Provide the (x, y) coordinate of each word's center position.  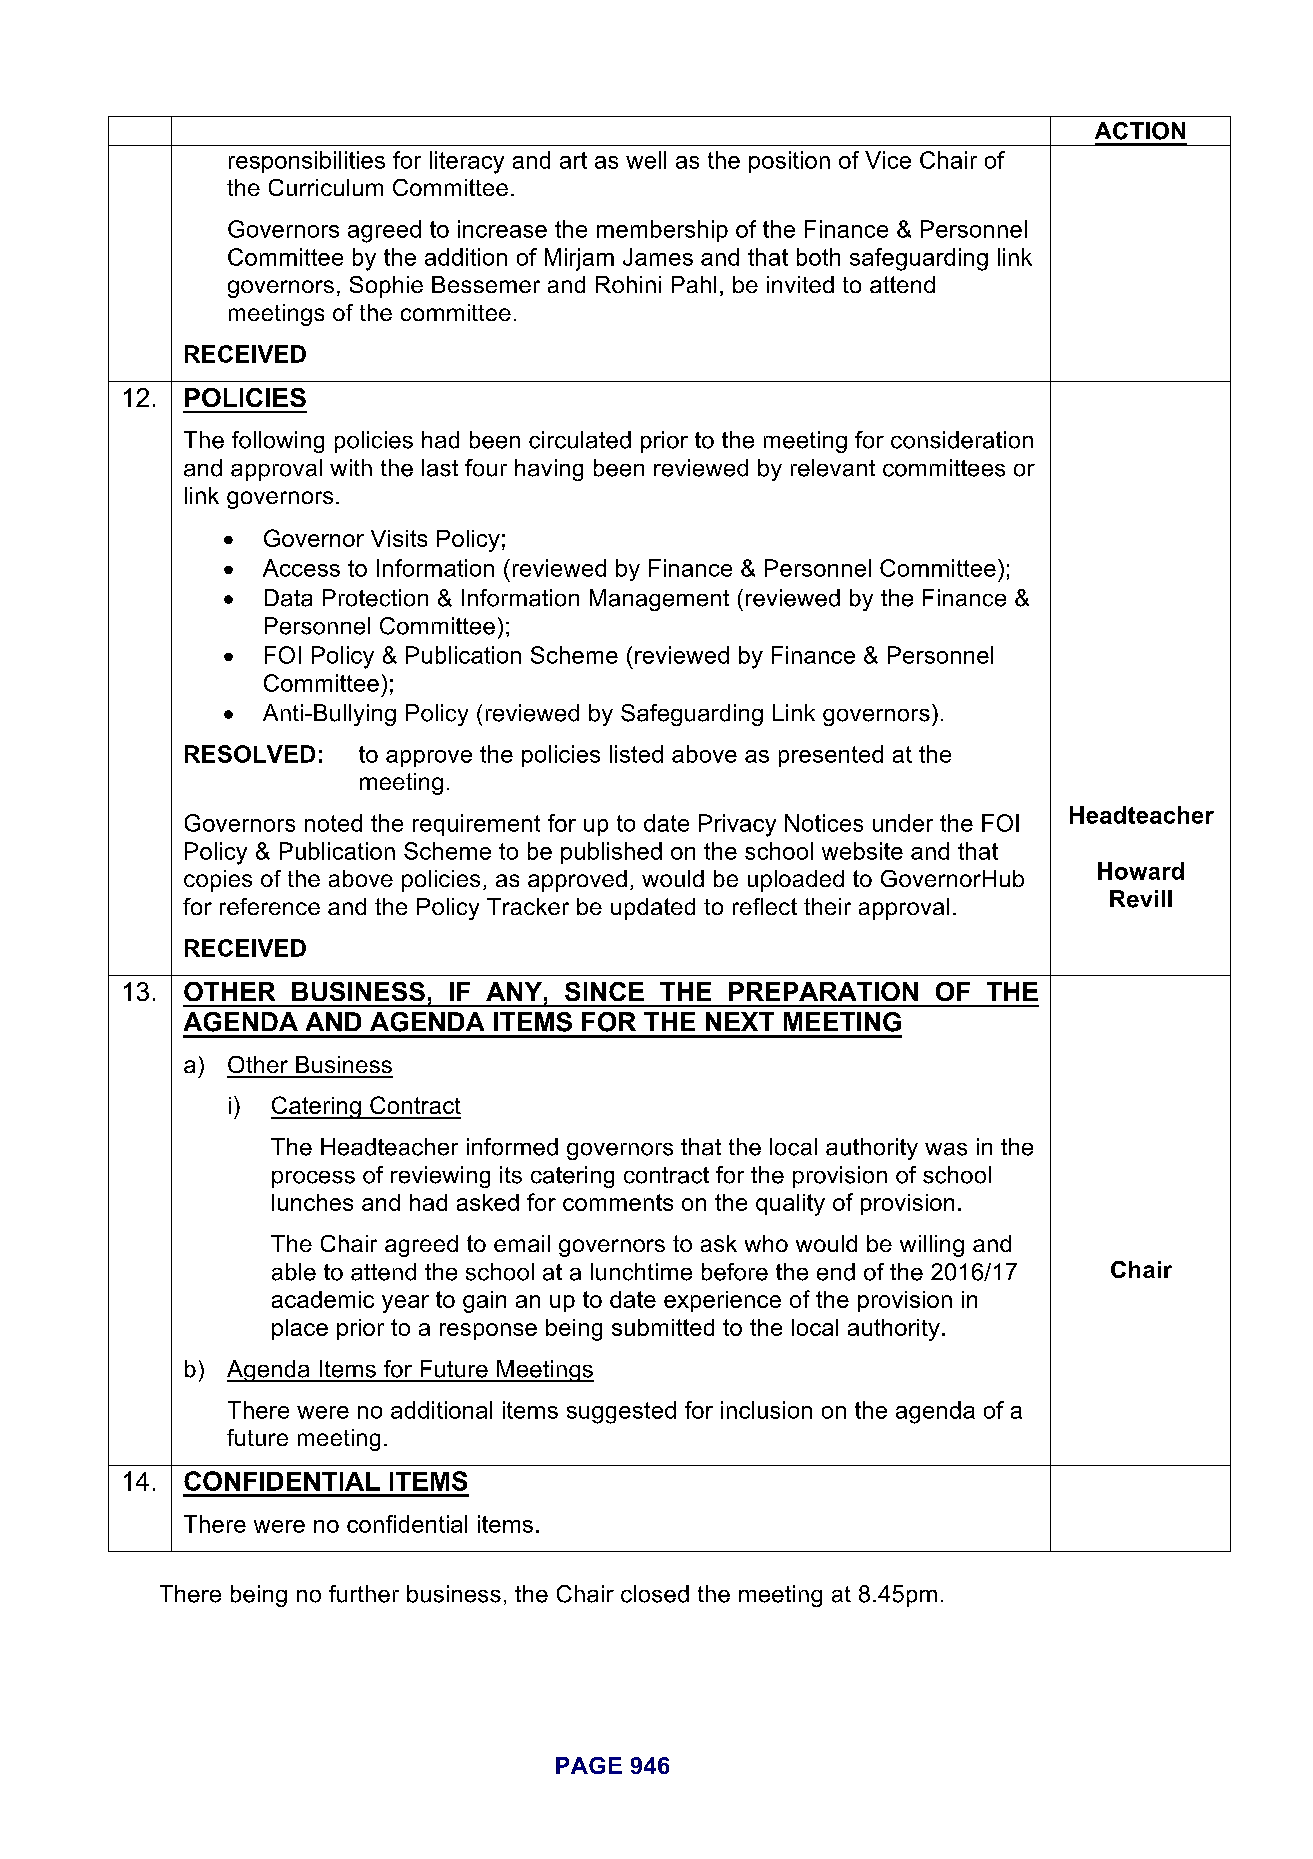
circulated (580, 440)
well (646, 160)
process (313, 1179)
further (364, 1594)
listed (636, 754)
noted (333, 823)
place (300, 1329)
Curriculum (326, 187)
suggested (621, 1412)
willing (932, 1246)
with (351, 467)
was (946, 1149)
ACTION (1140, 131)
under (903, 823)
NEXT (740, 1021)
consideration (962, 440)
